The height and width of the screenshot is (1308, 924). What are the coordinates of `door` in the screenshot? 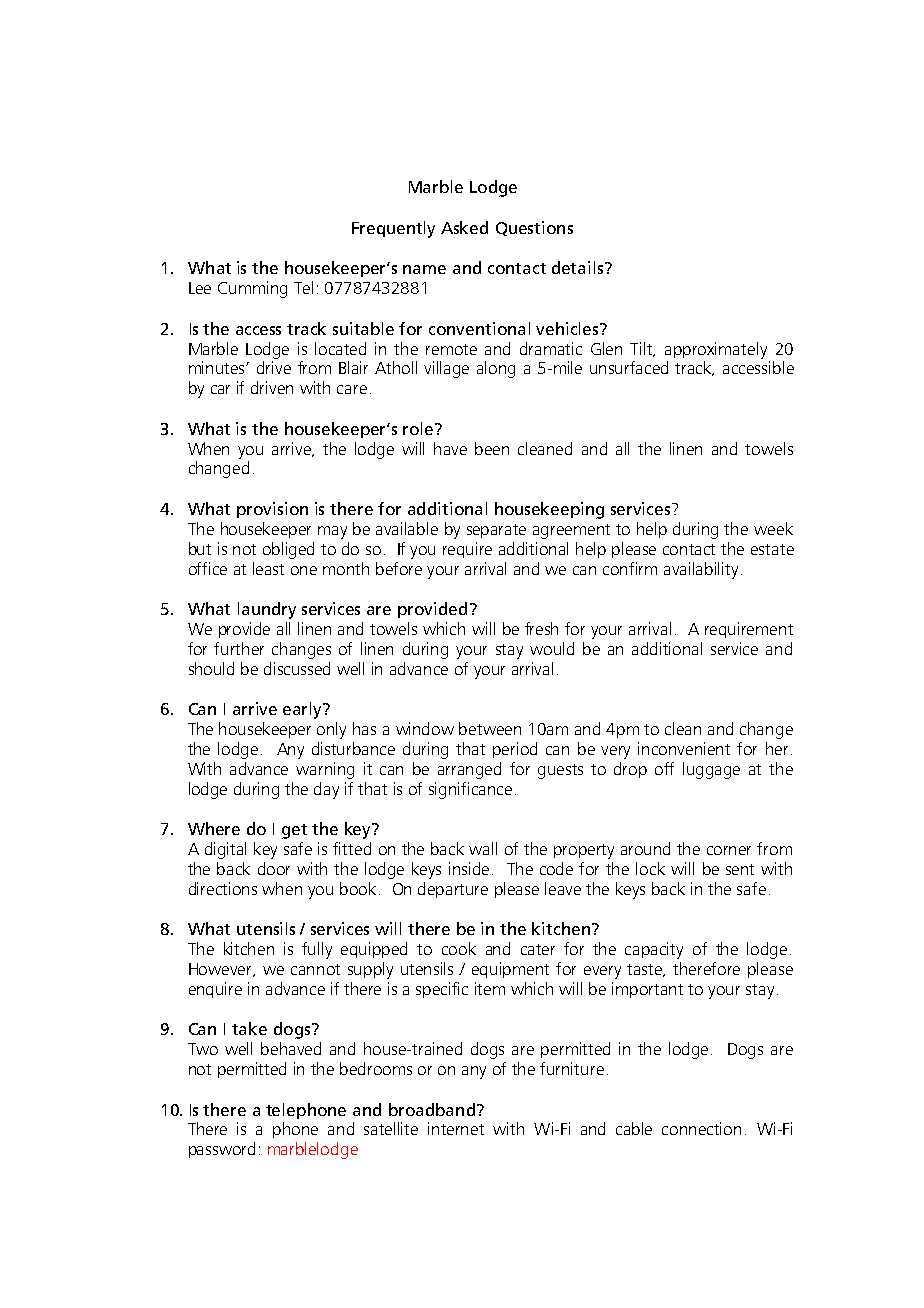 It's located at (274, 868).
